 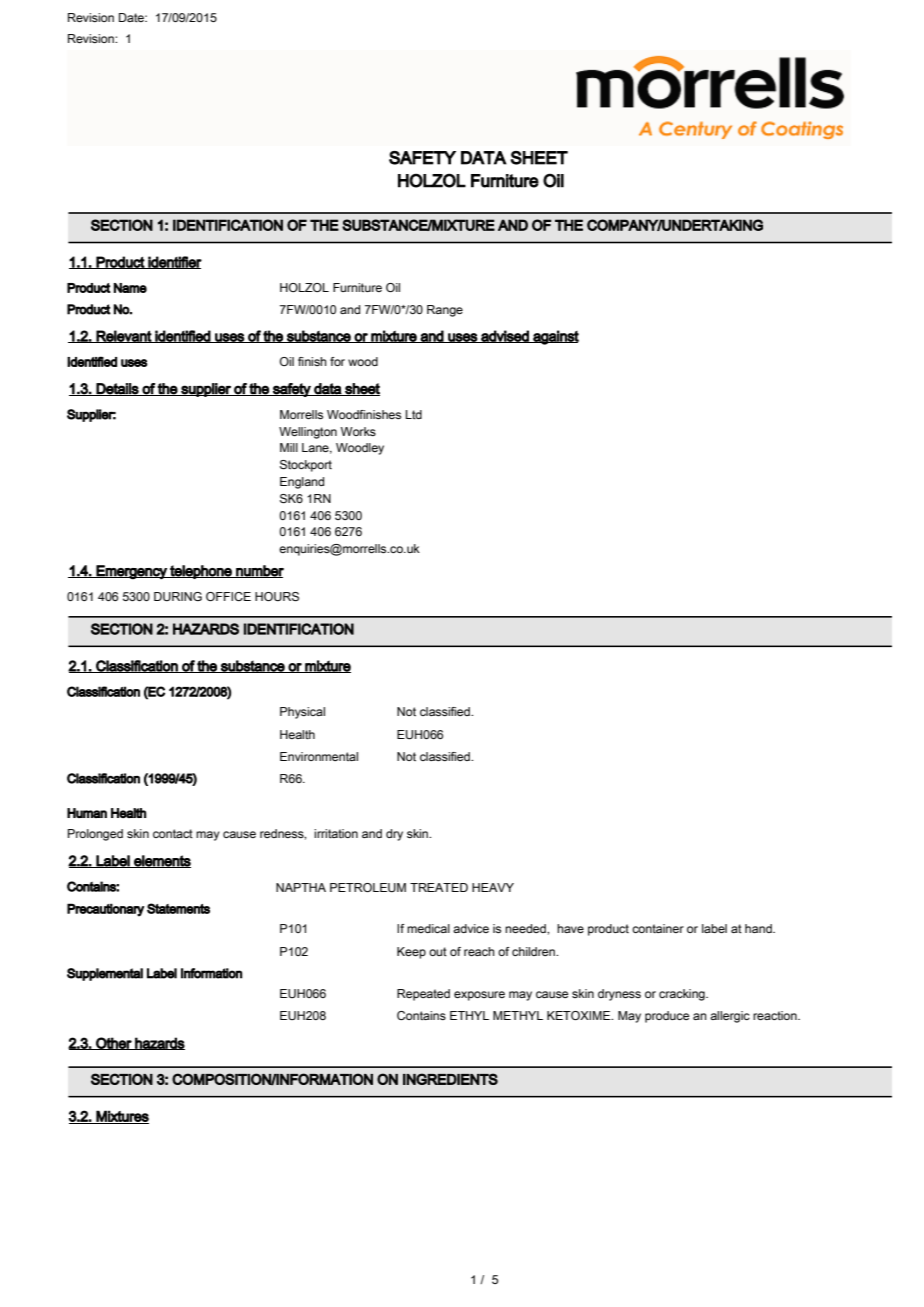 I want to click on Works, so click(x=358, y=431).
